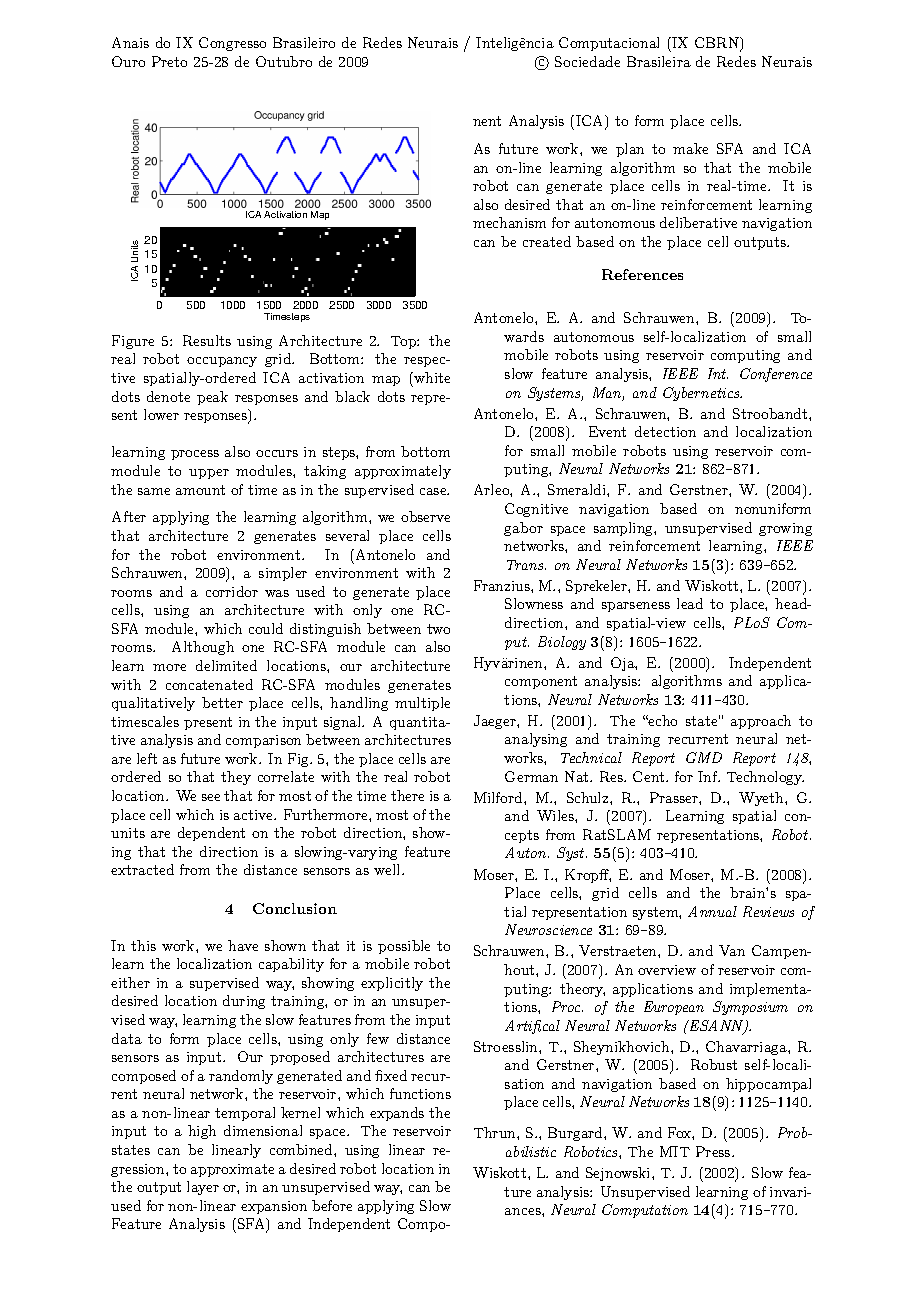 The height and width of the page is (1308, 924). Describe the element at coordinates (397, 1114) in the page. I see `expands` at that location.
